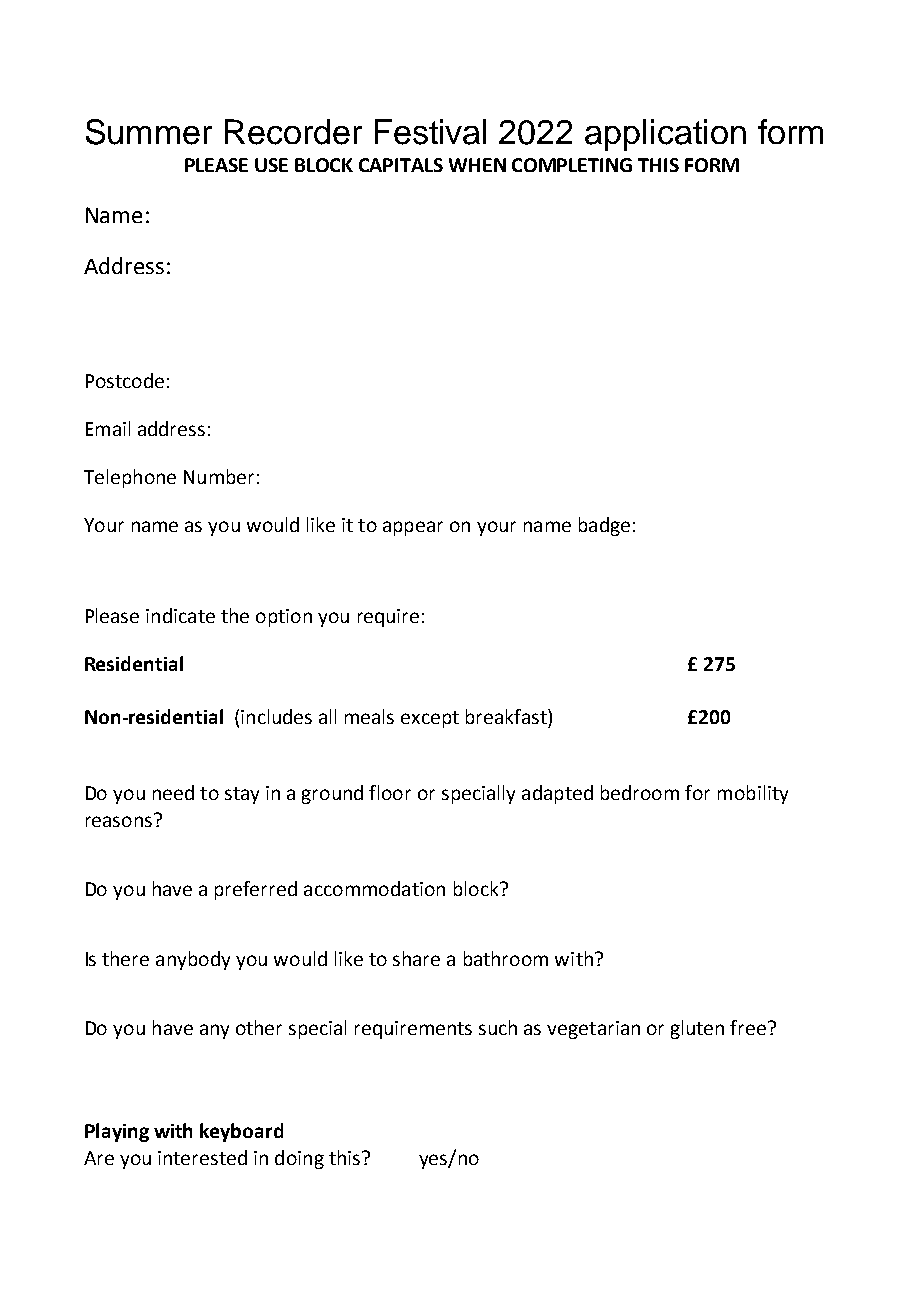 Image resolution: width=924 pixels, height=1308 pixels. What do you see at coordinates (430, 719) in the document?
I see `except` at bounding box center [430, 719].
